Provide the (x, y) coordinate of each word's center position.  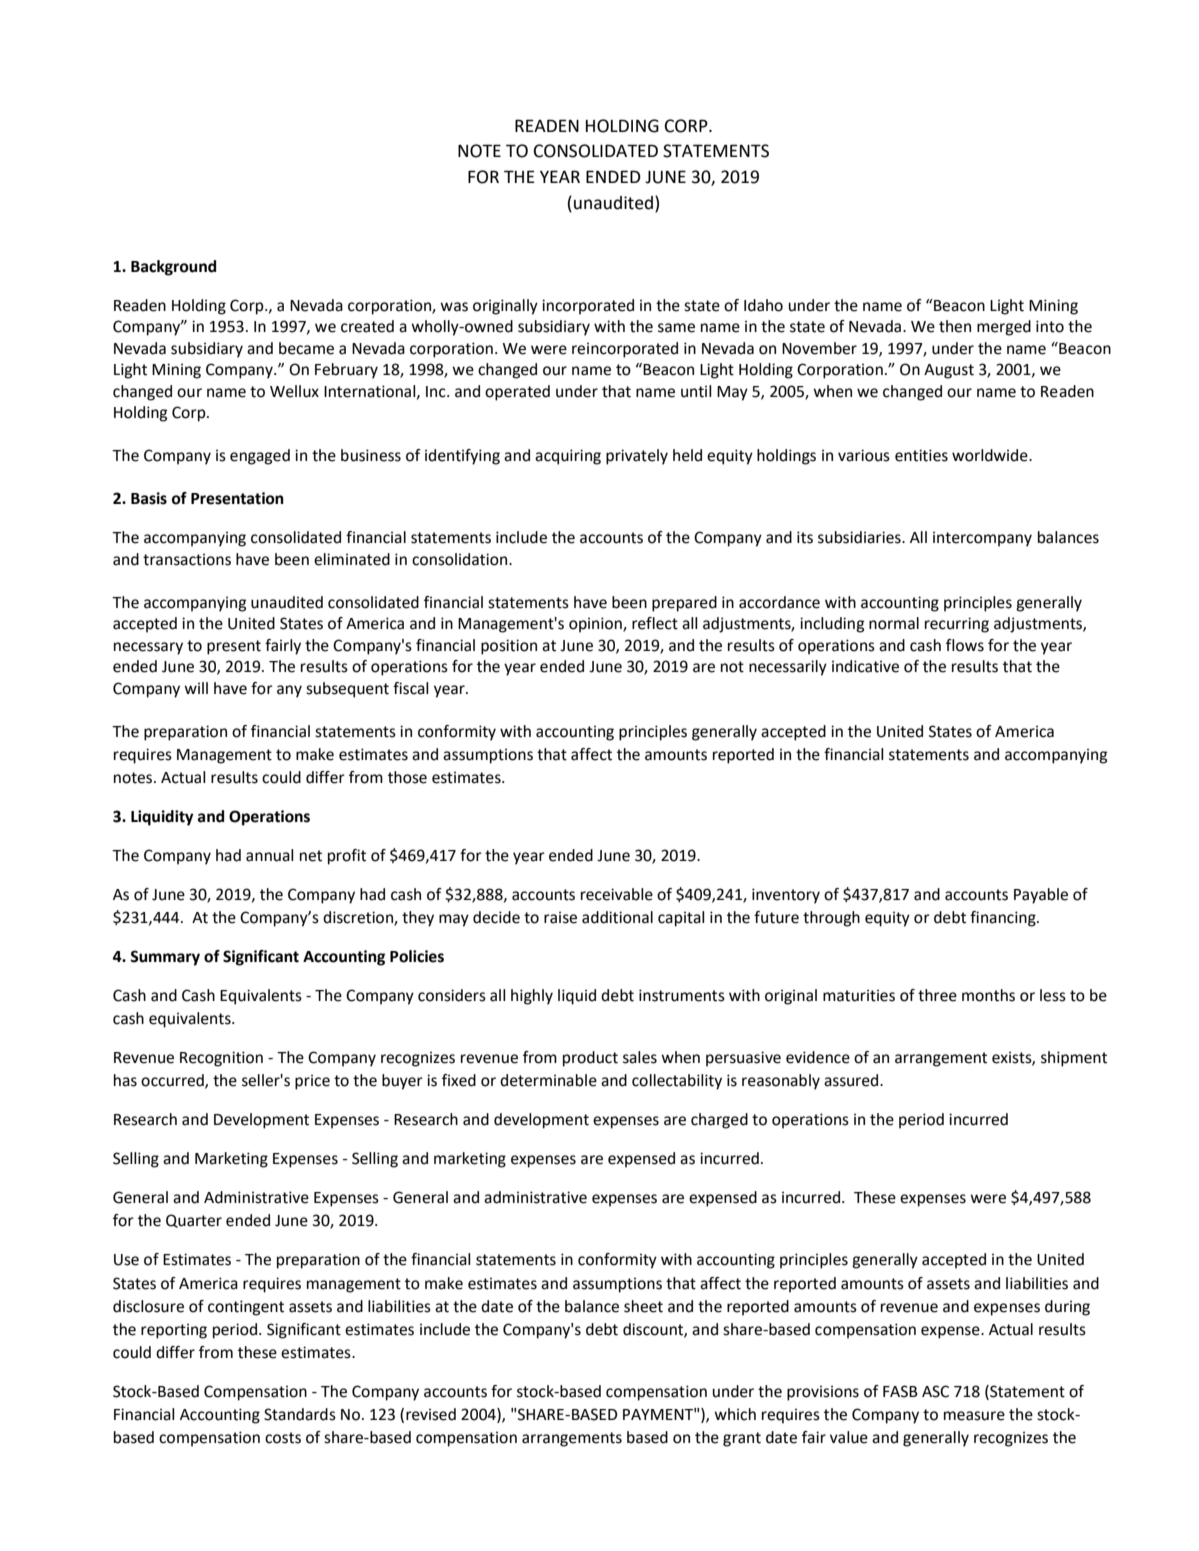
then (955, 326)
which (735, 1414)
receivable (617, 894)
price (312, 1082)
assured (852, 1080)
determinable (548, 1080)
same (676, 328)
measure (974, 1416)
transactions (187, 559)
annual (270, 855)
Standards (300, 1414)
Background (173, 268)
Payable (1041, 896)
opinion (596, 625)
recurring (957, 625)
